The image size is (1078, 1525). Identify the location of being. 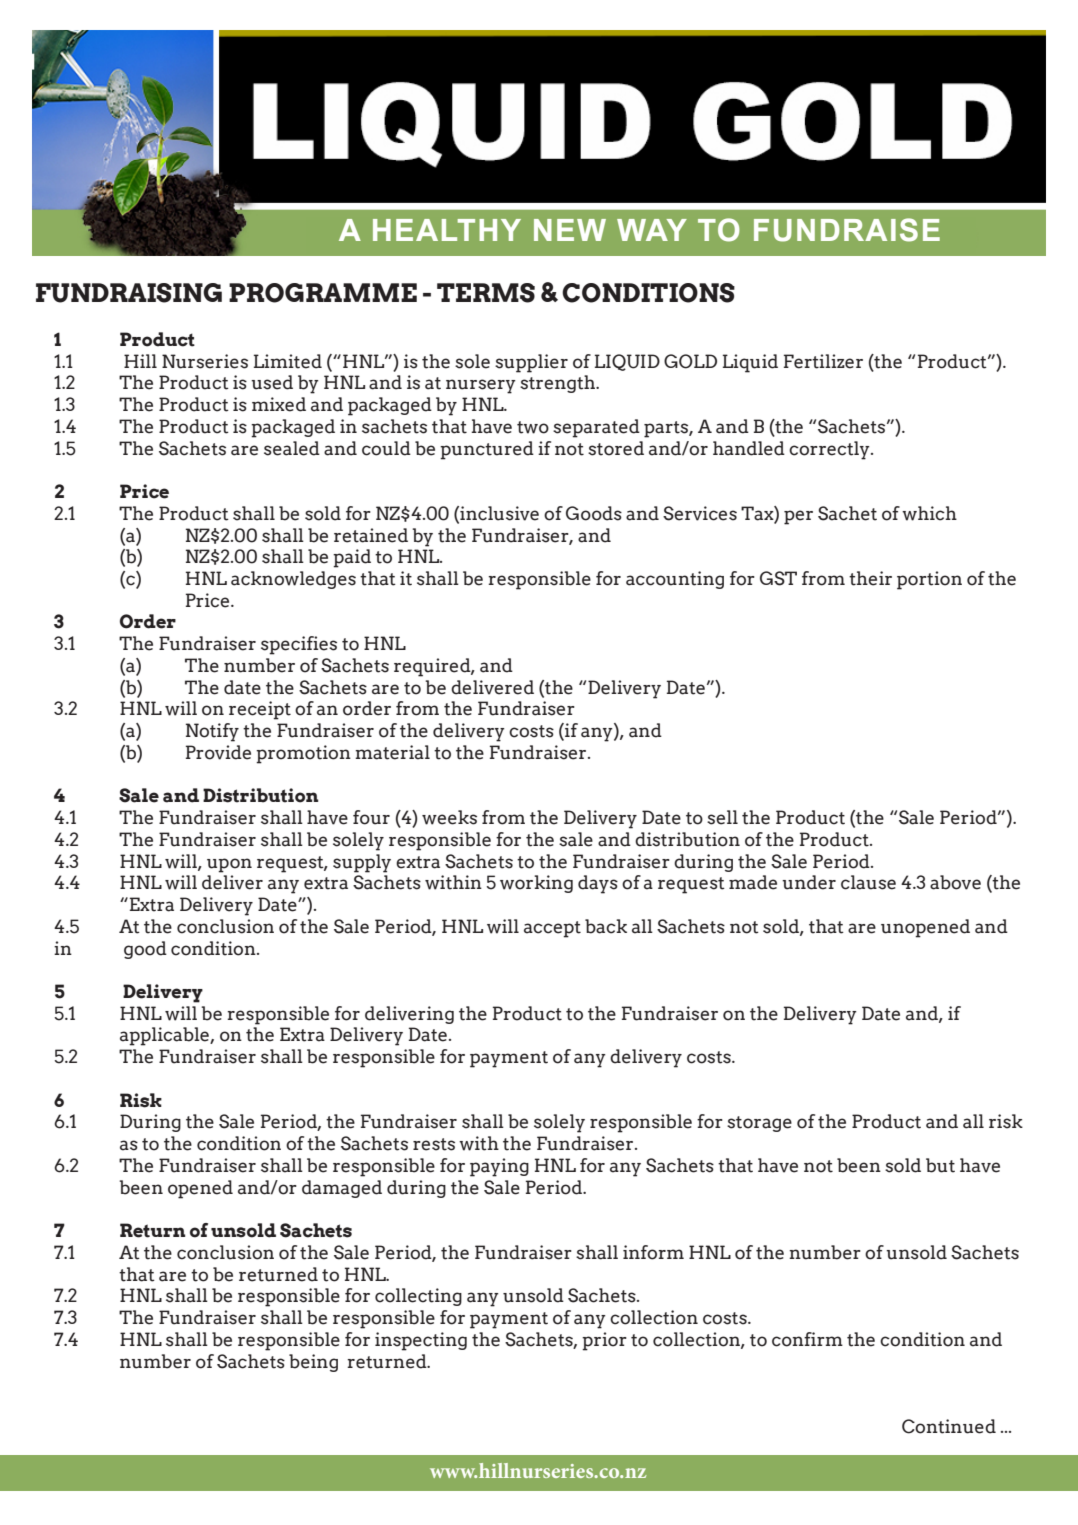
(313, 1363).
